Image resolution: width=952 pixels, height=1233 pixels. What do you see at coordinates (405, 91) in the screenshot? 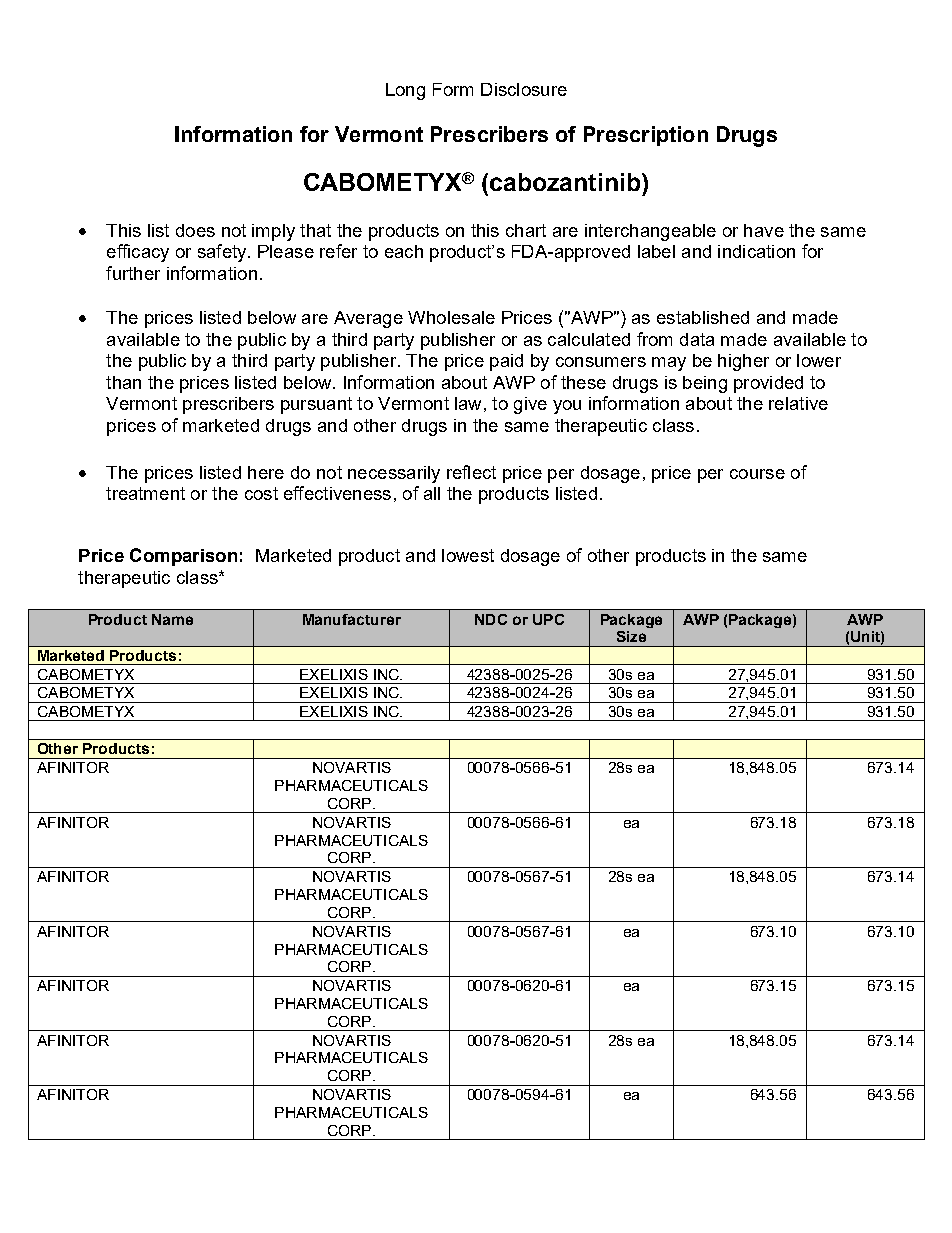
I see `Long` at bounding box center [405, 91].
